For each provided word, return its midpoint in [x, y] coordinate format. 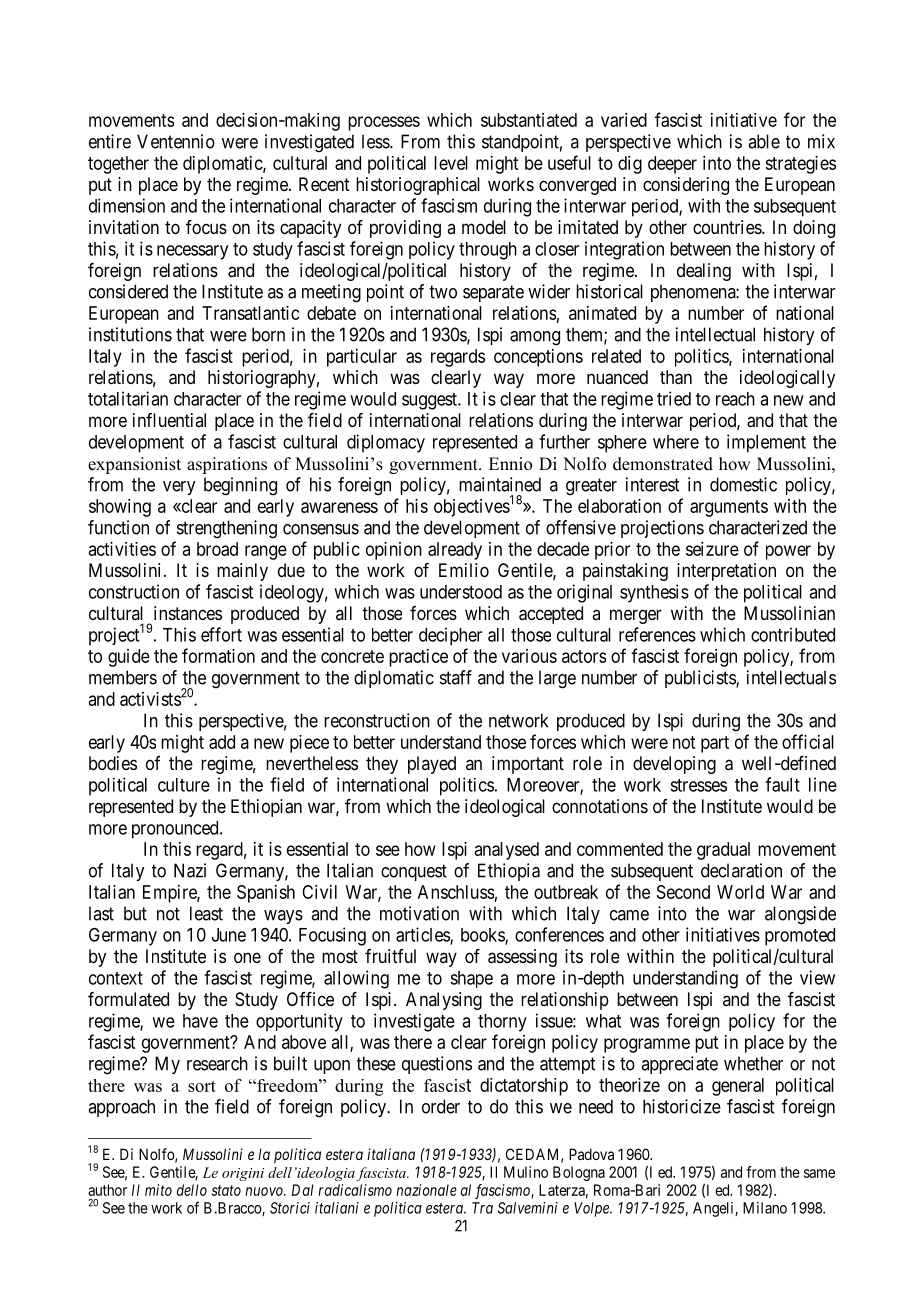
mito [158, 1190]
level [451, 163]
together [118, 165]
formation [218, 655]
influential [169, 420]
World [740, 892]
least [206, 913]
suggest [431, 401]
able [764, 141]
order [441, 1106]
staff [456, 677]
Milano [765, 1208]
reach [735, 399]
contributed [793, 634]
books [483, 936]
